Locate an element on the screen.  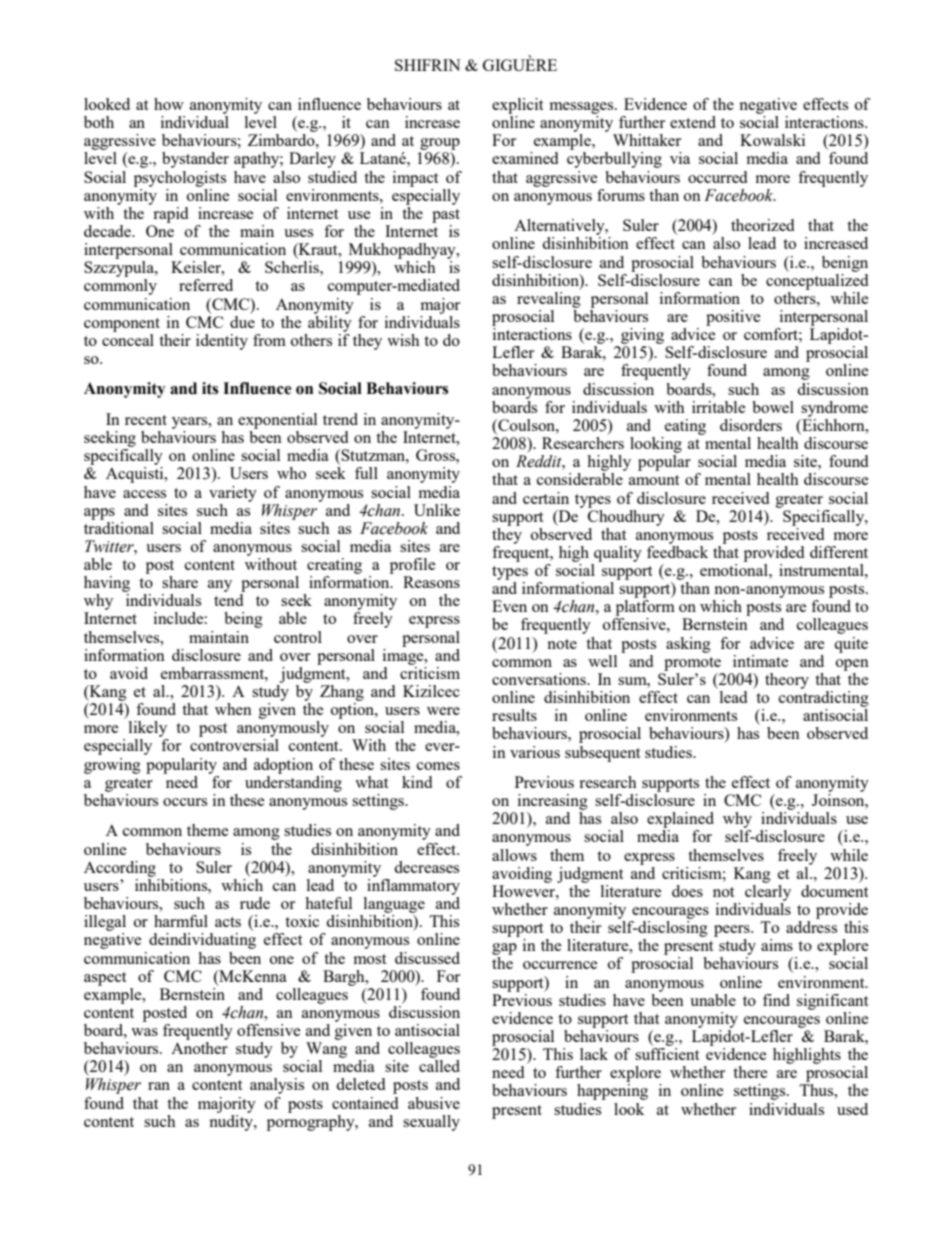
theory is located at coordinates (787, 681).
